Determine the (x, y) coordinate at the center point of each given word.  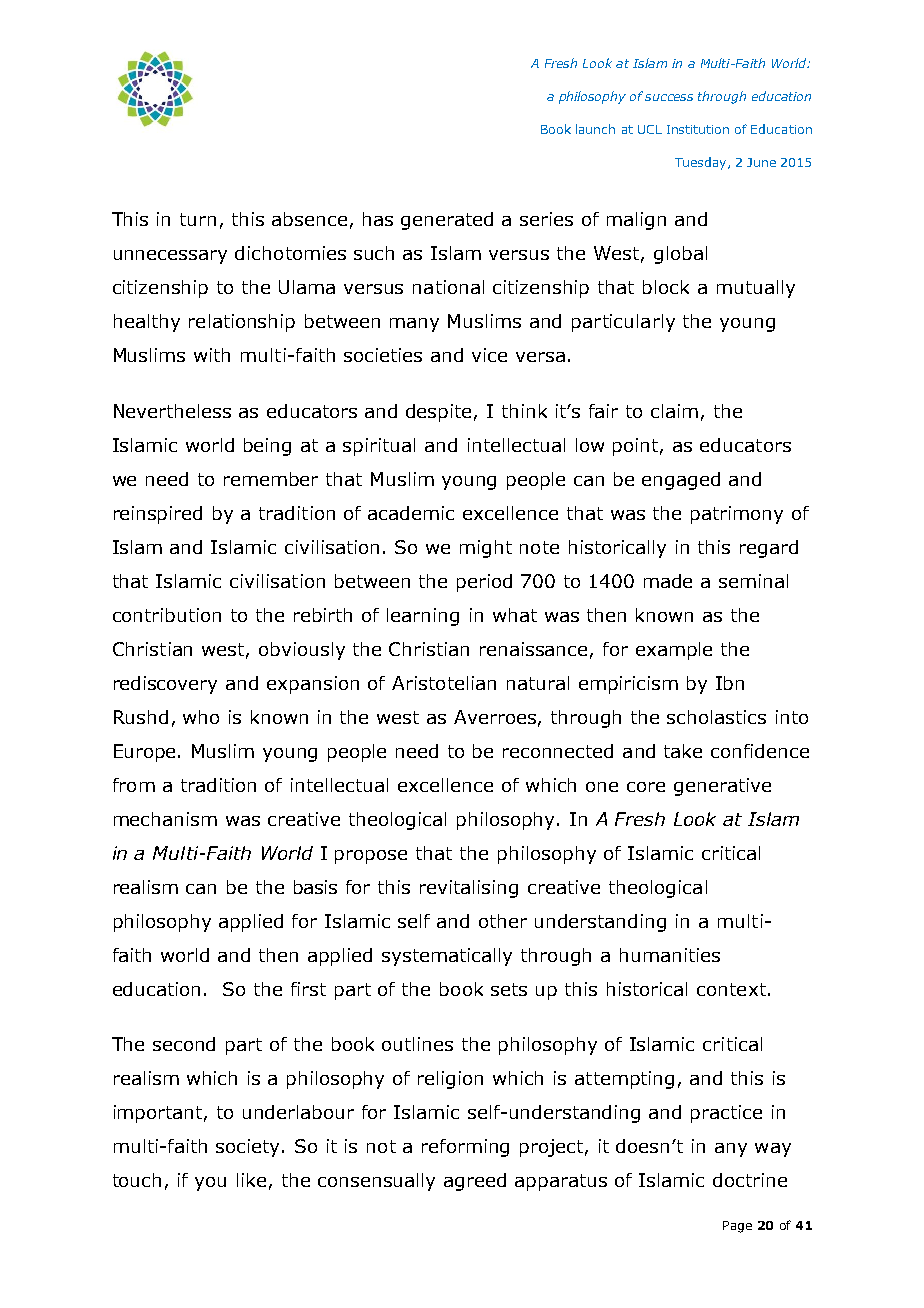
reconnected (558, 751)
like (251, 1180)
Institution (698, 129)
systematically (447, 957)
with (212, 355)
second (184, 1044)
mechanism (165, 819)
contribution (167, 615)
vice (489, 355)
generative (722, 787)
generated (447, 221)
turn (198, 219)
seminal (753, 581)
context (731, 989)
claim (674, 411)
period (484, 583)
